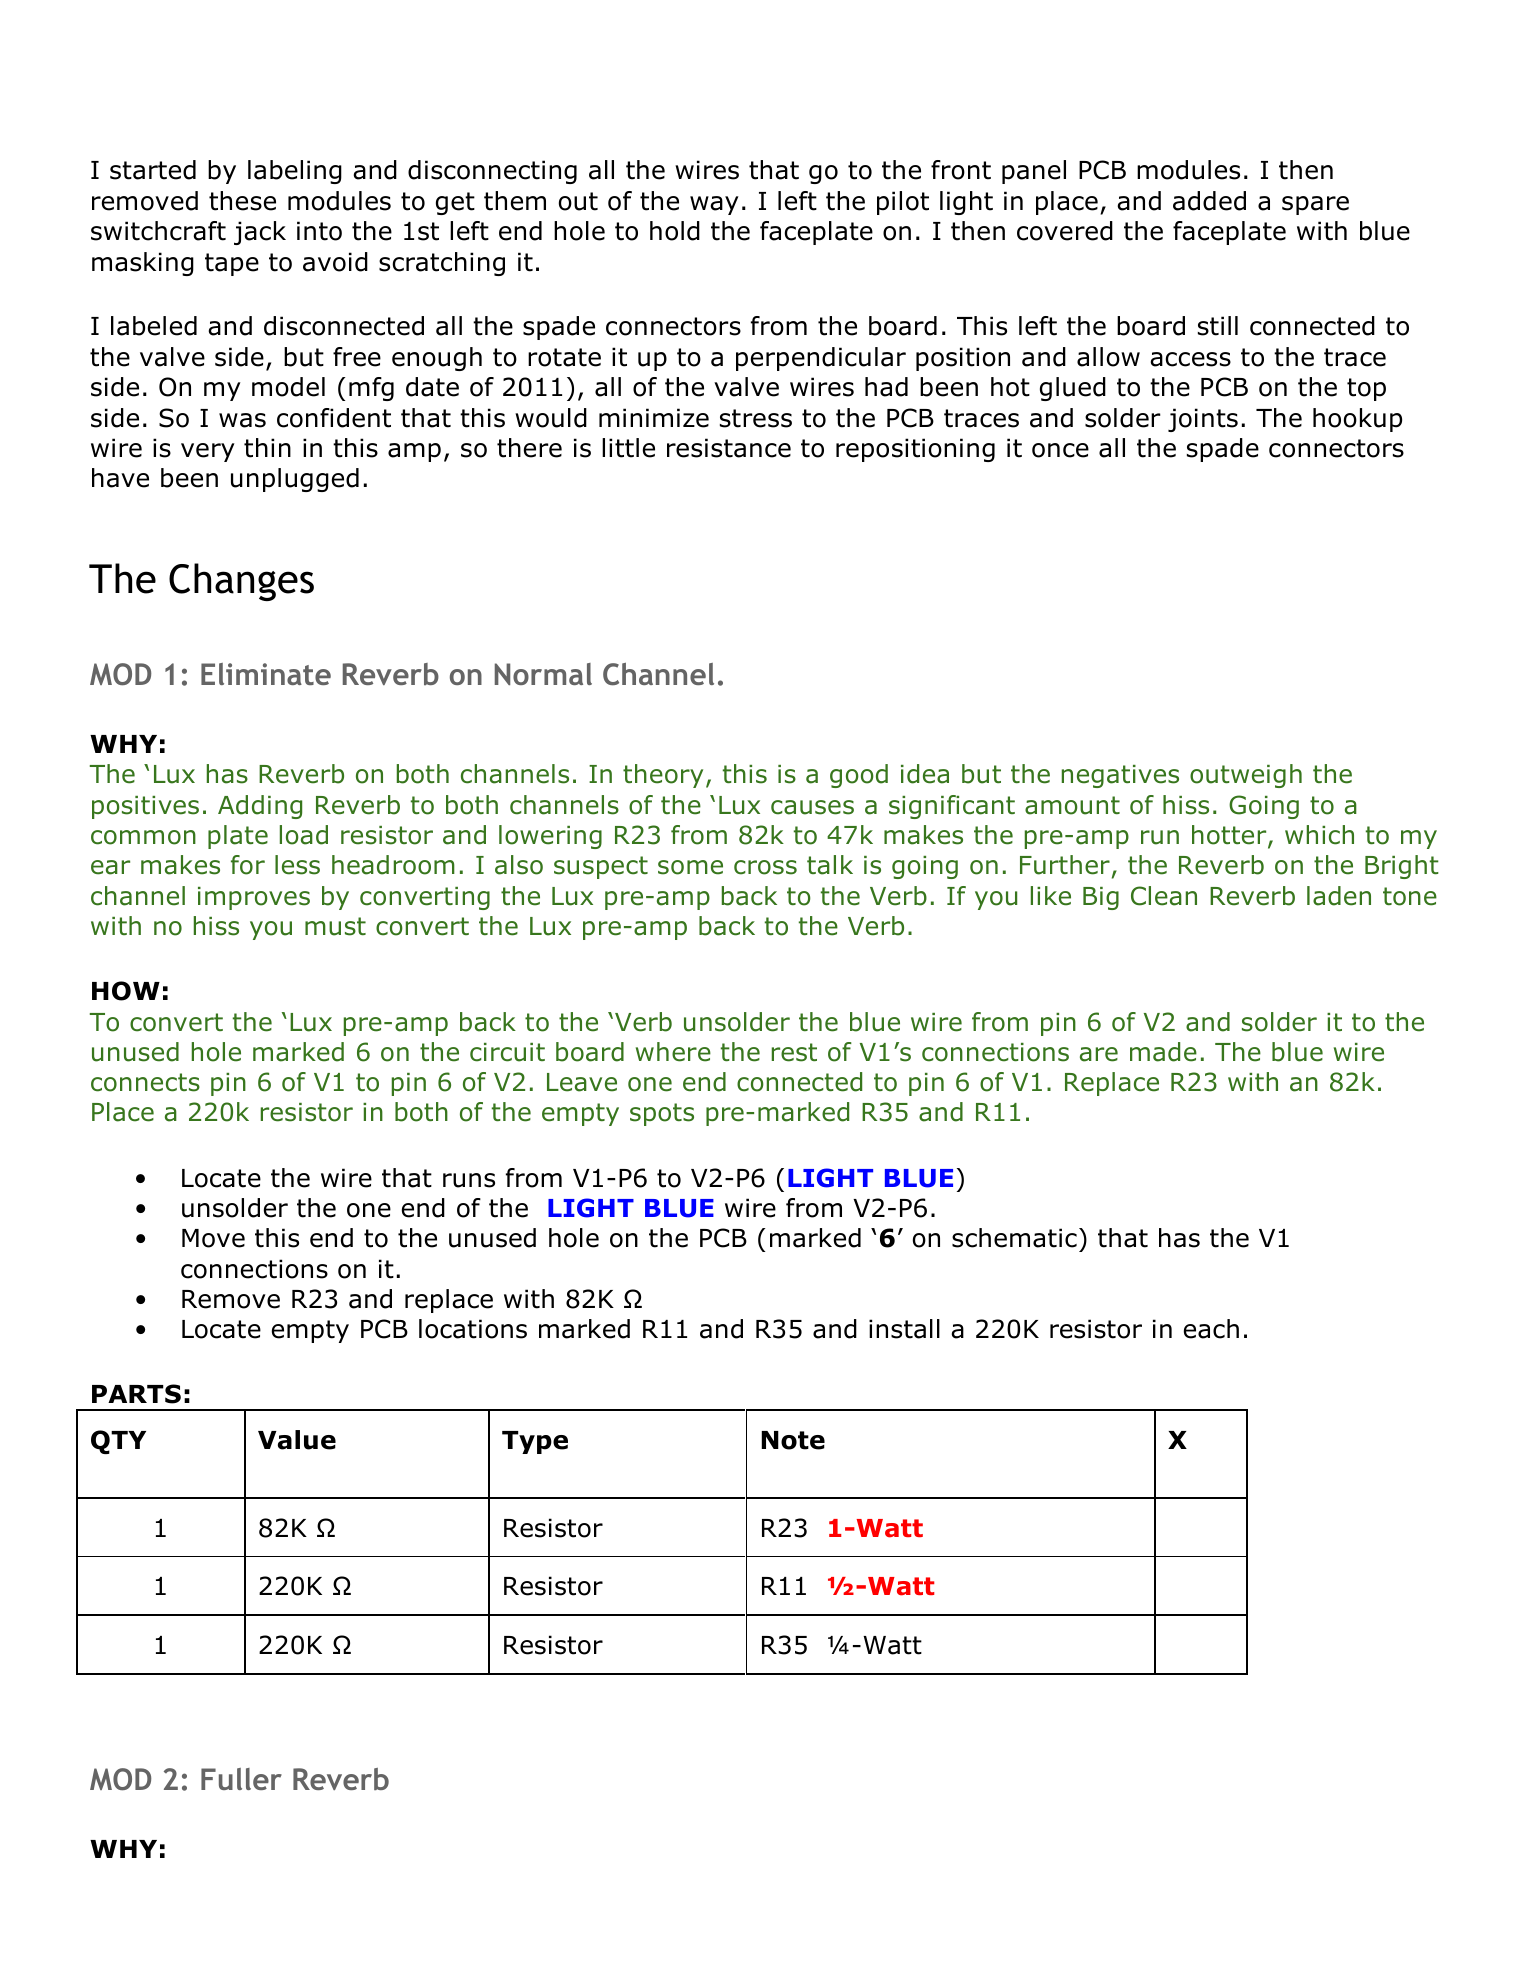 The image size is (1530, 1981). Describe the element at coordinates (1203, 420) in the screenshot. I see `joints` at that location.
